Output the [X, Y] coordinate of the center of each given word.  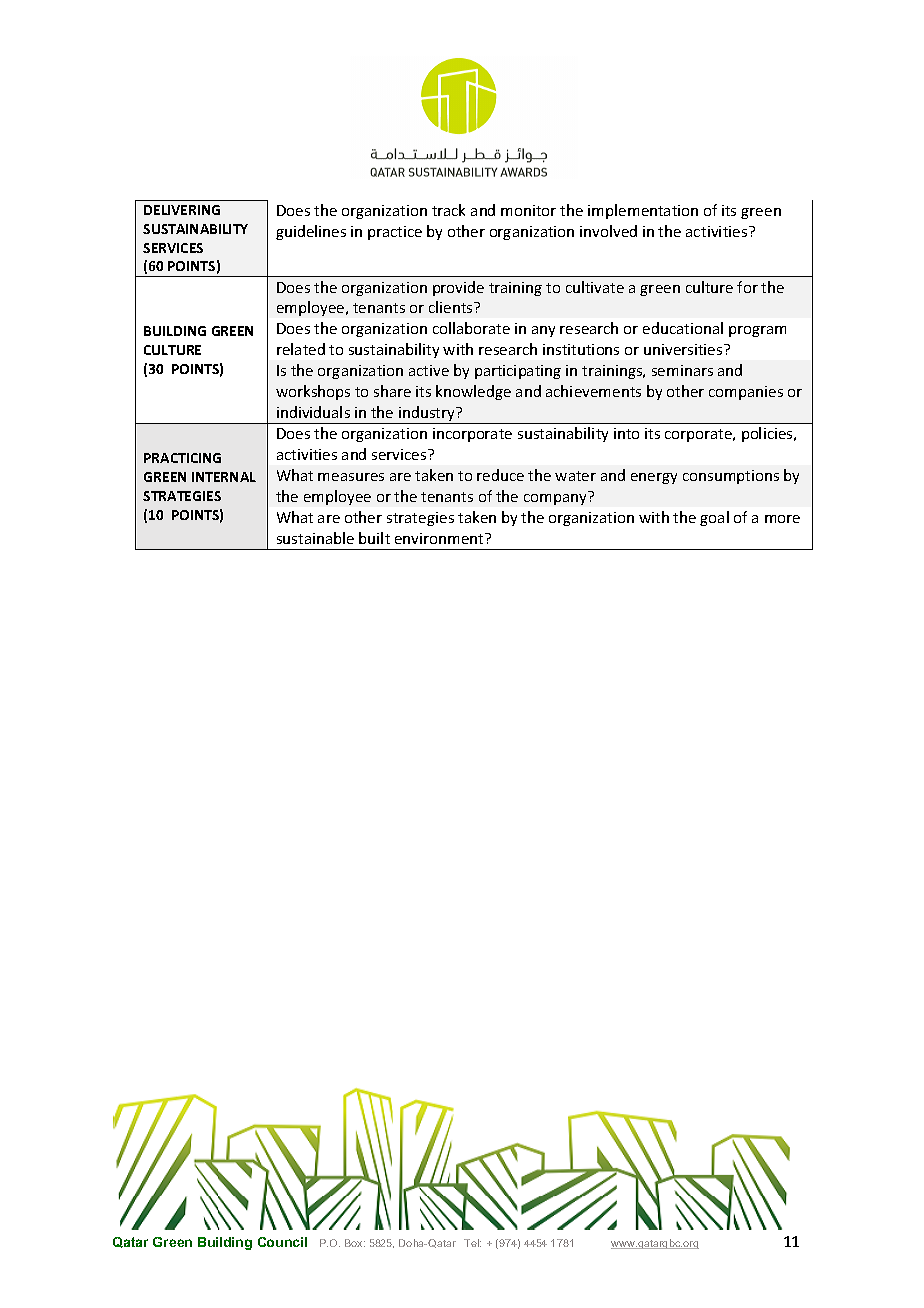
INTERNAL [224, 477]
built [374, 538]
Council [282, 1242]
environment [440, 538]
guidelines [311, 232]
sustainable [315, 538]
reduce [500, 475]
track [448, 210]
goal [714, 518]
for [747, 287]
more [782, 519]
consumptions [731, 477]
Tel [472, 1243]
